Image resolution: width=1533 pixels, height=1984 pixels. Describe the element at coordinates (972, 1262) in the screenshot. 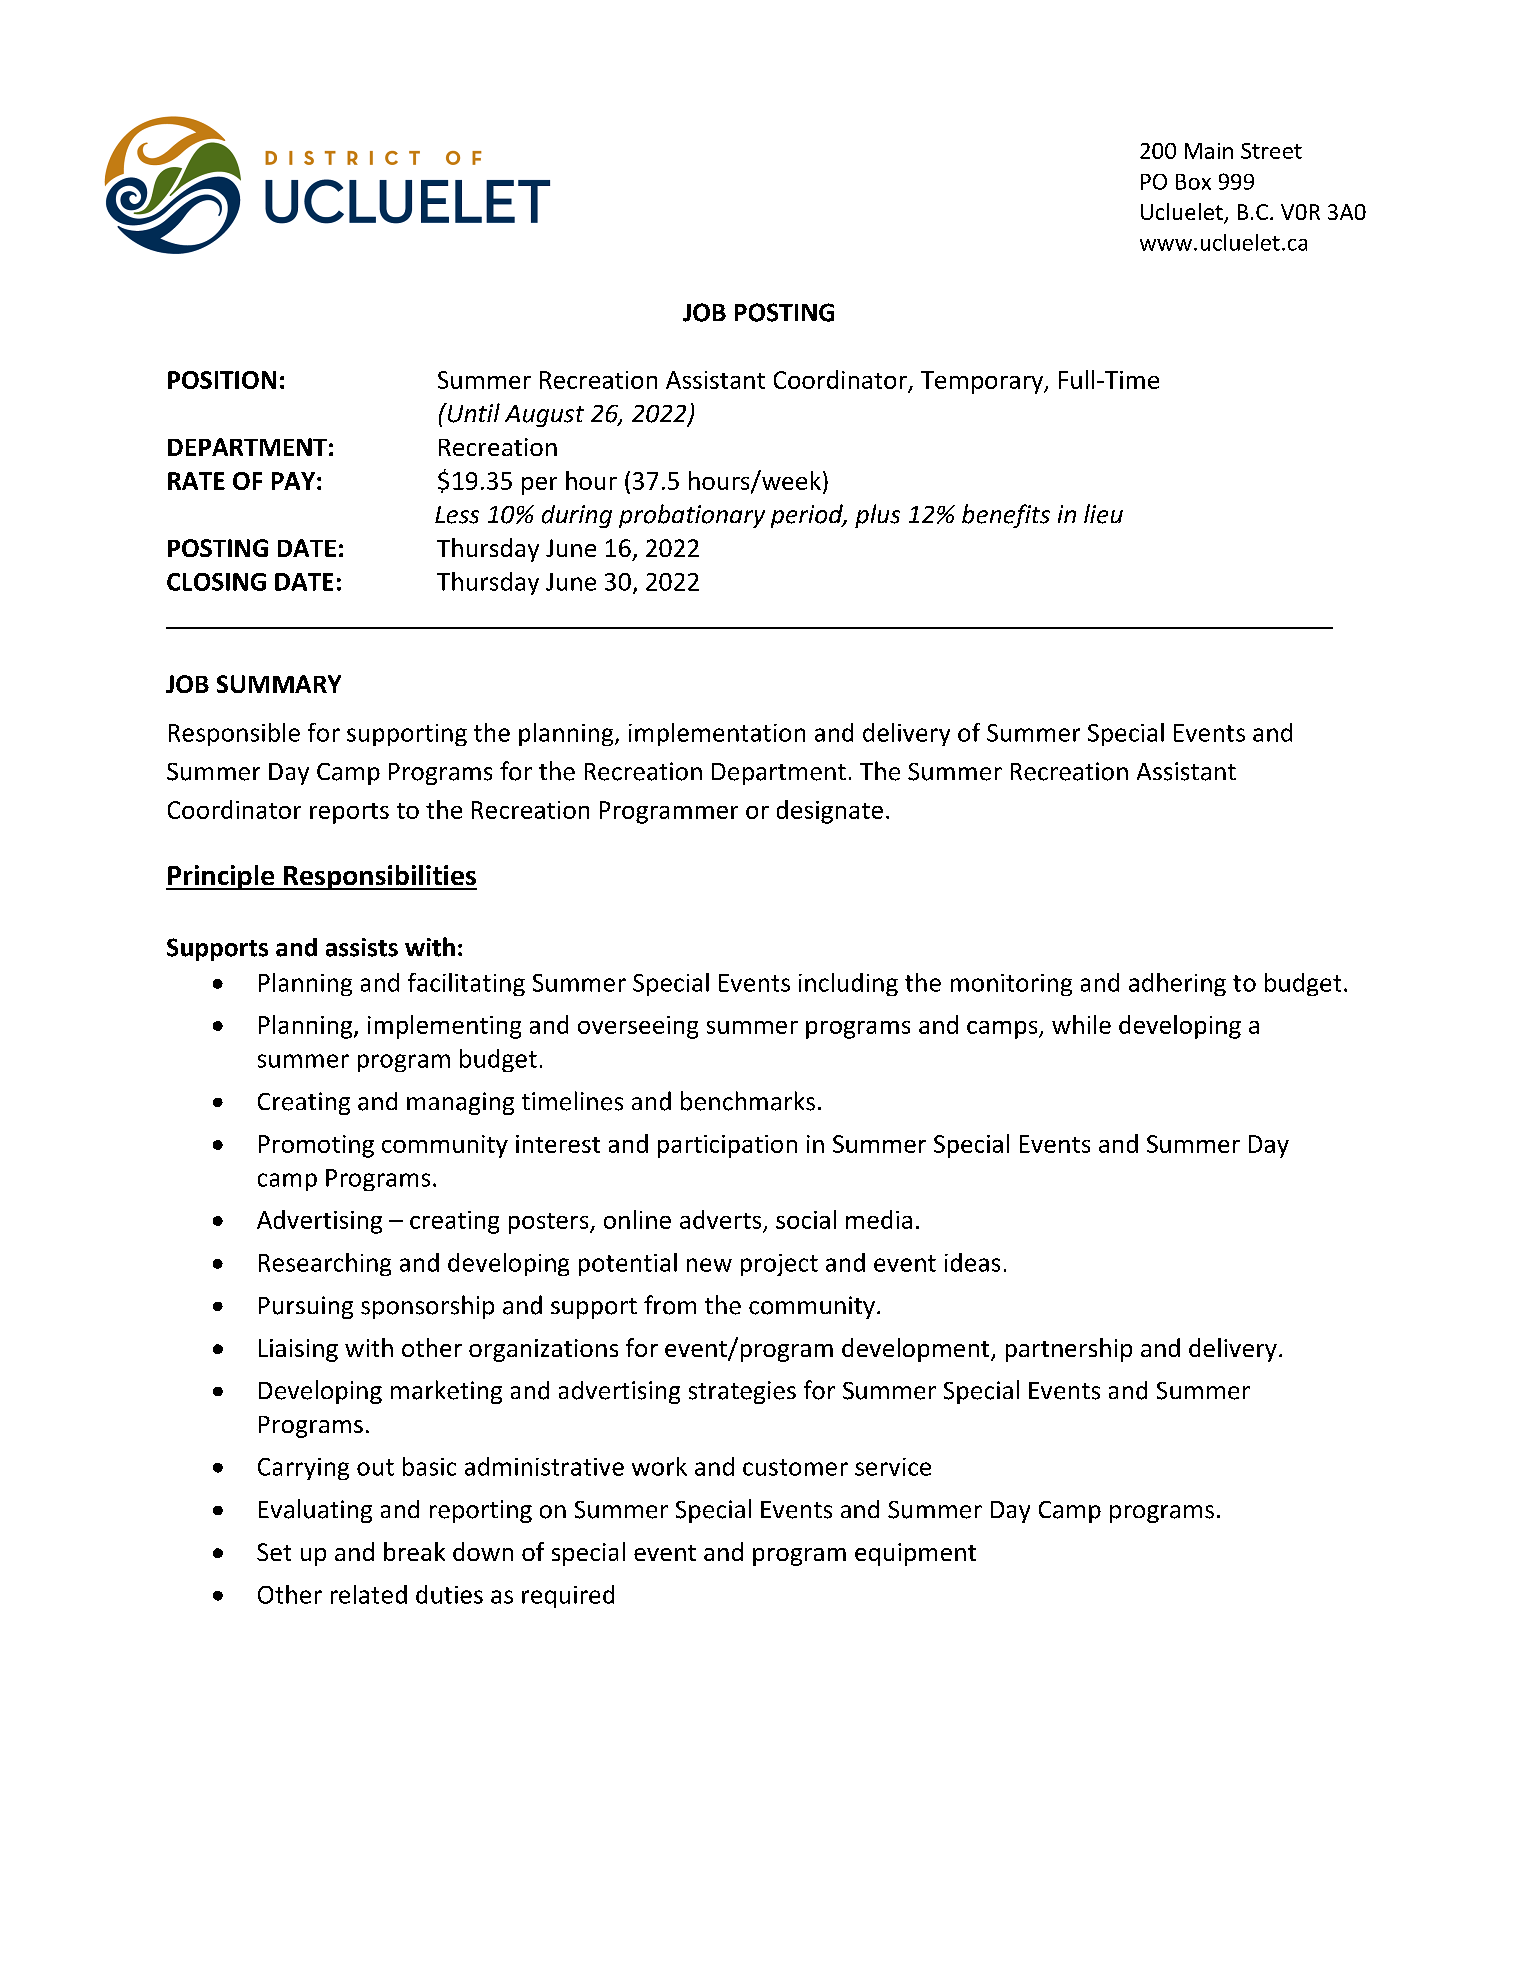

I see `ideas` at that location.
